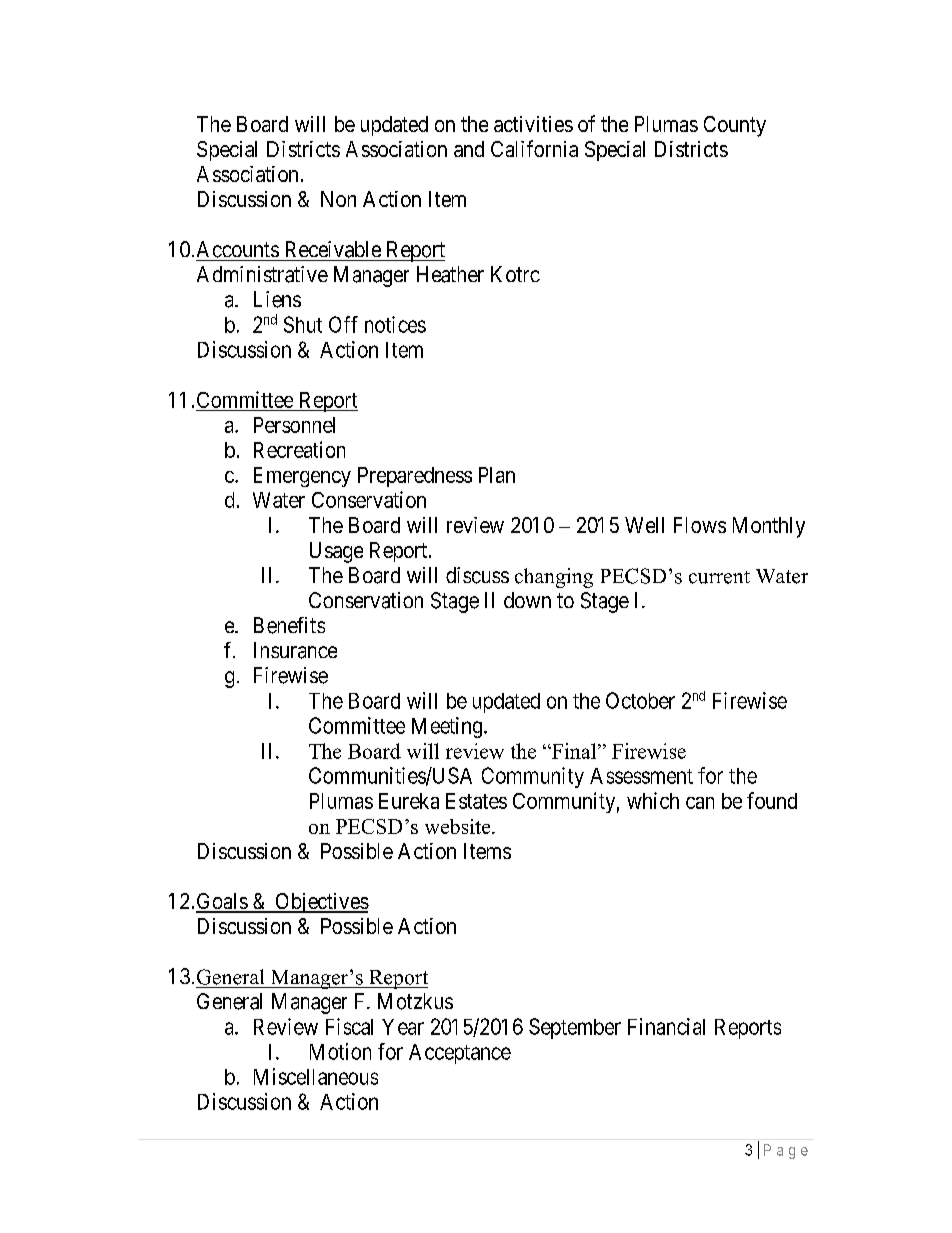 This screenshot has height=1233, width=952. I want to click on Acceptance, so click(460, 1054).
